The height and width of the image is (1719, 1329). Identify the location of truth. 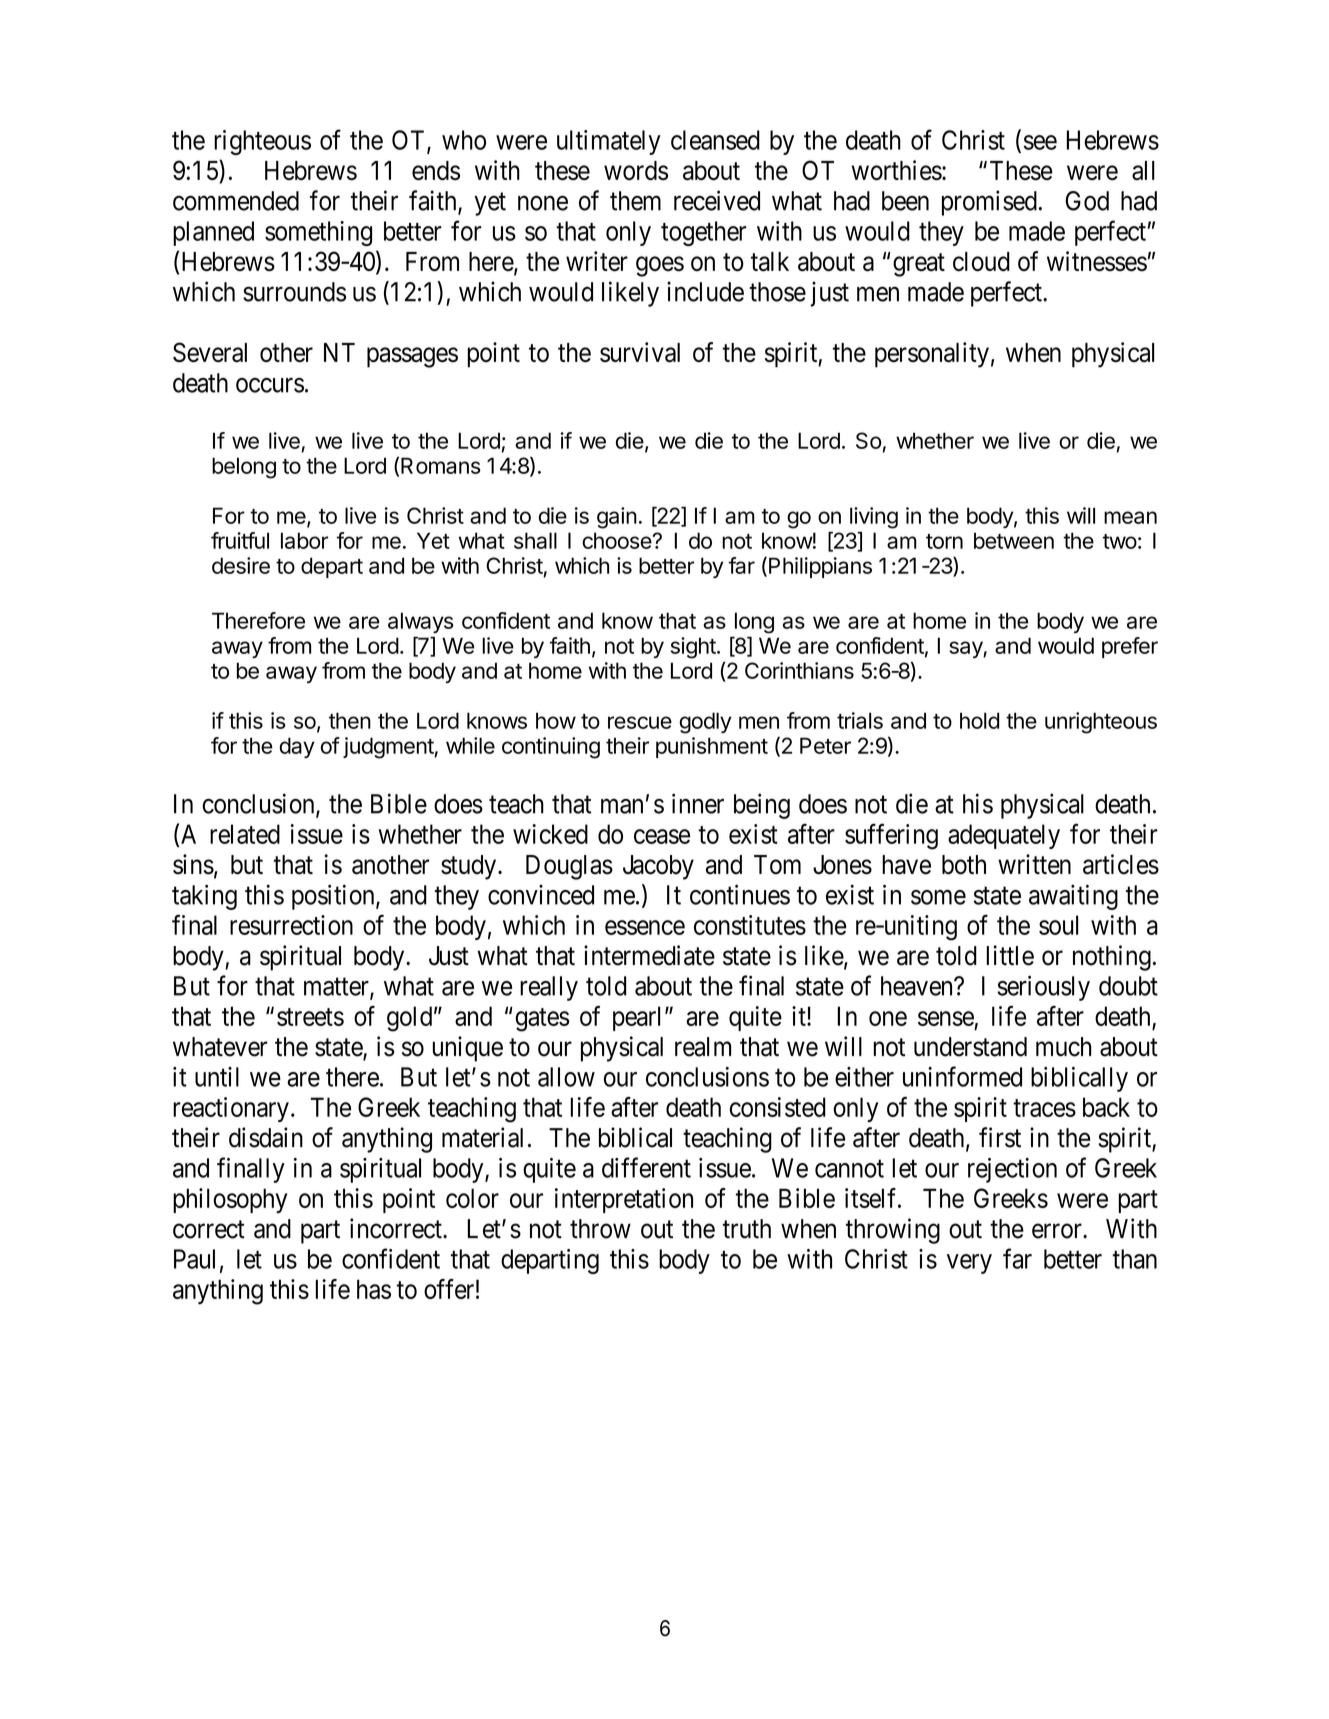
(747, 1229).
